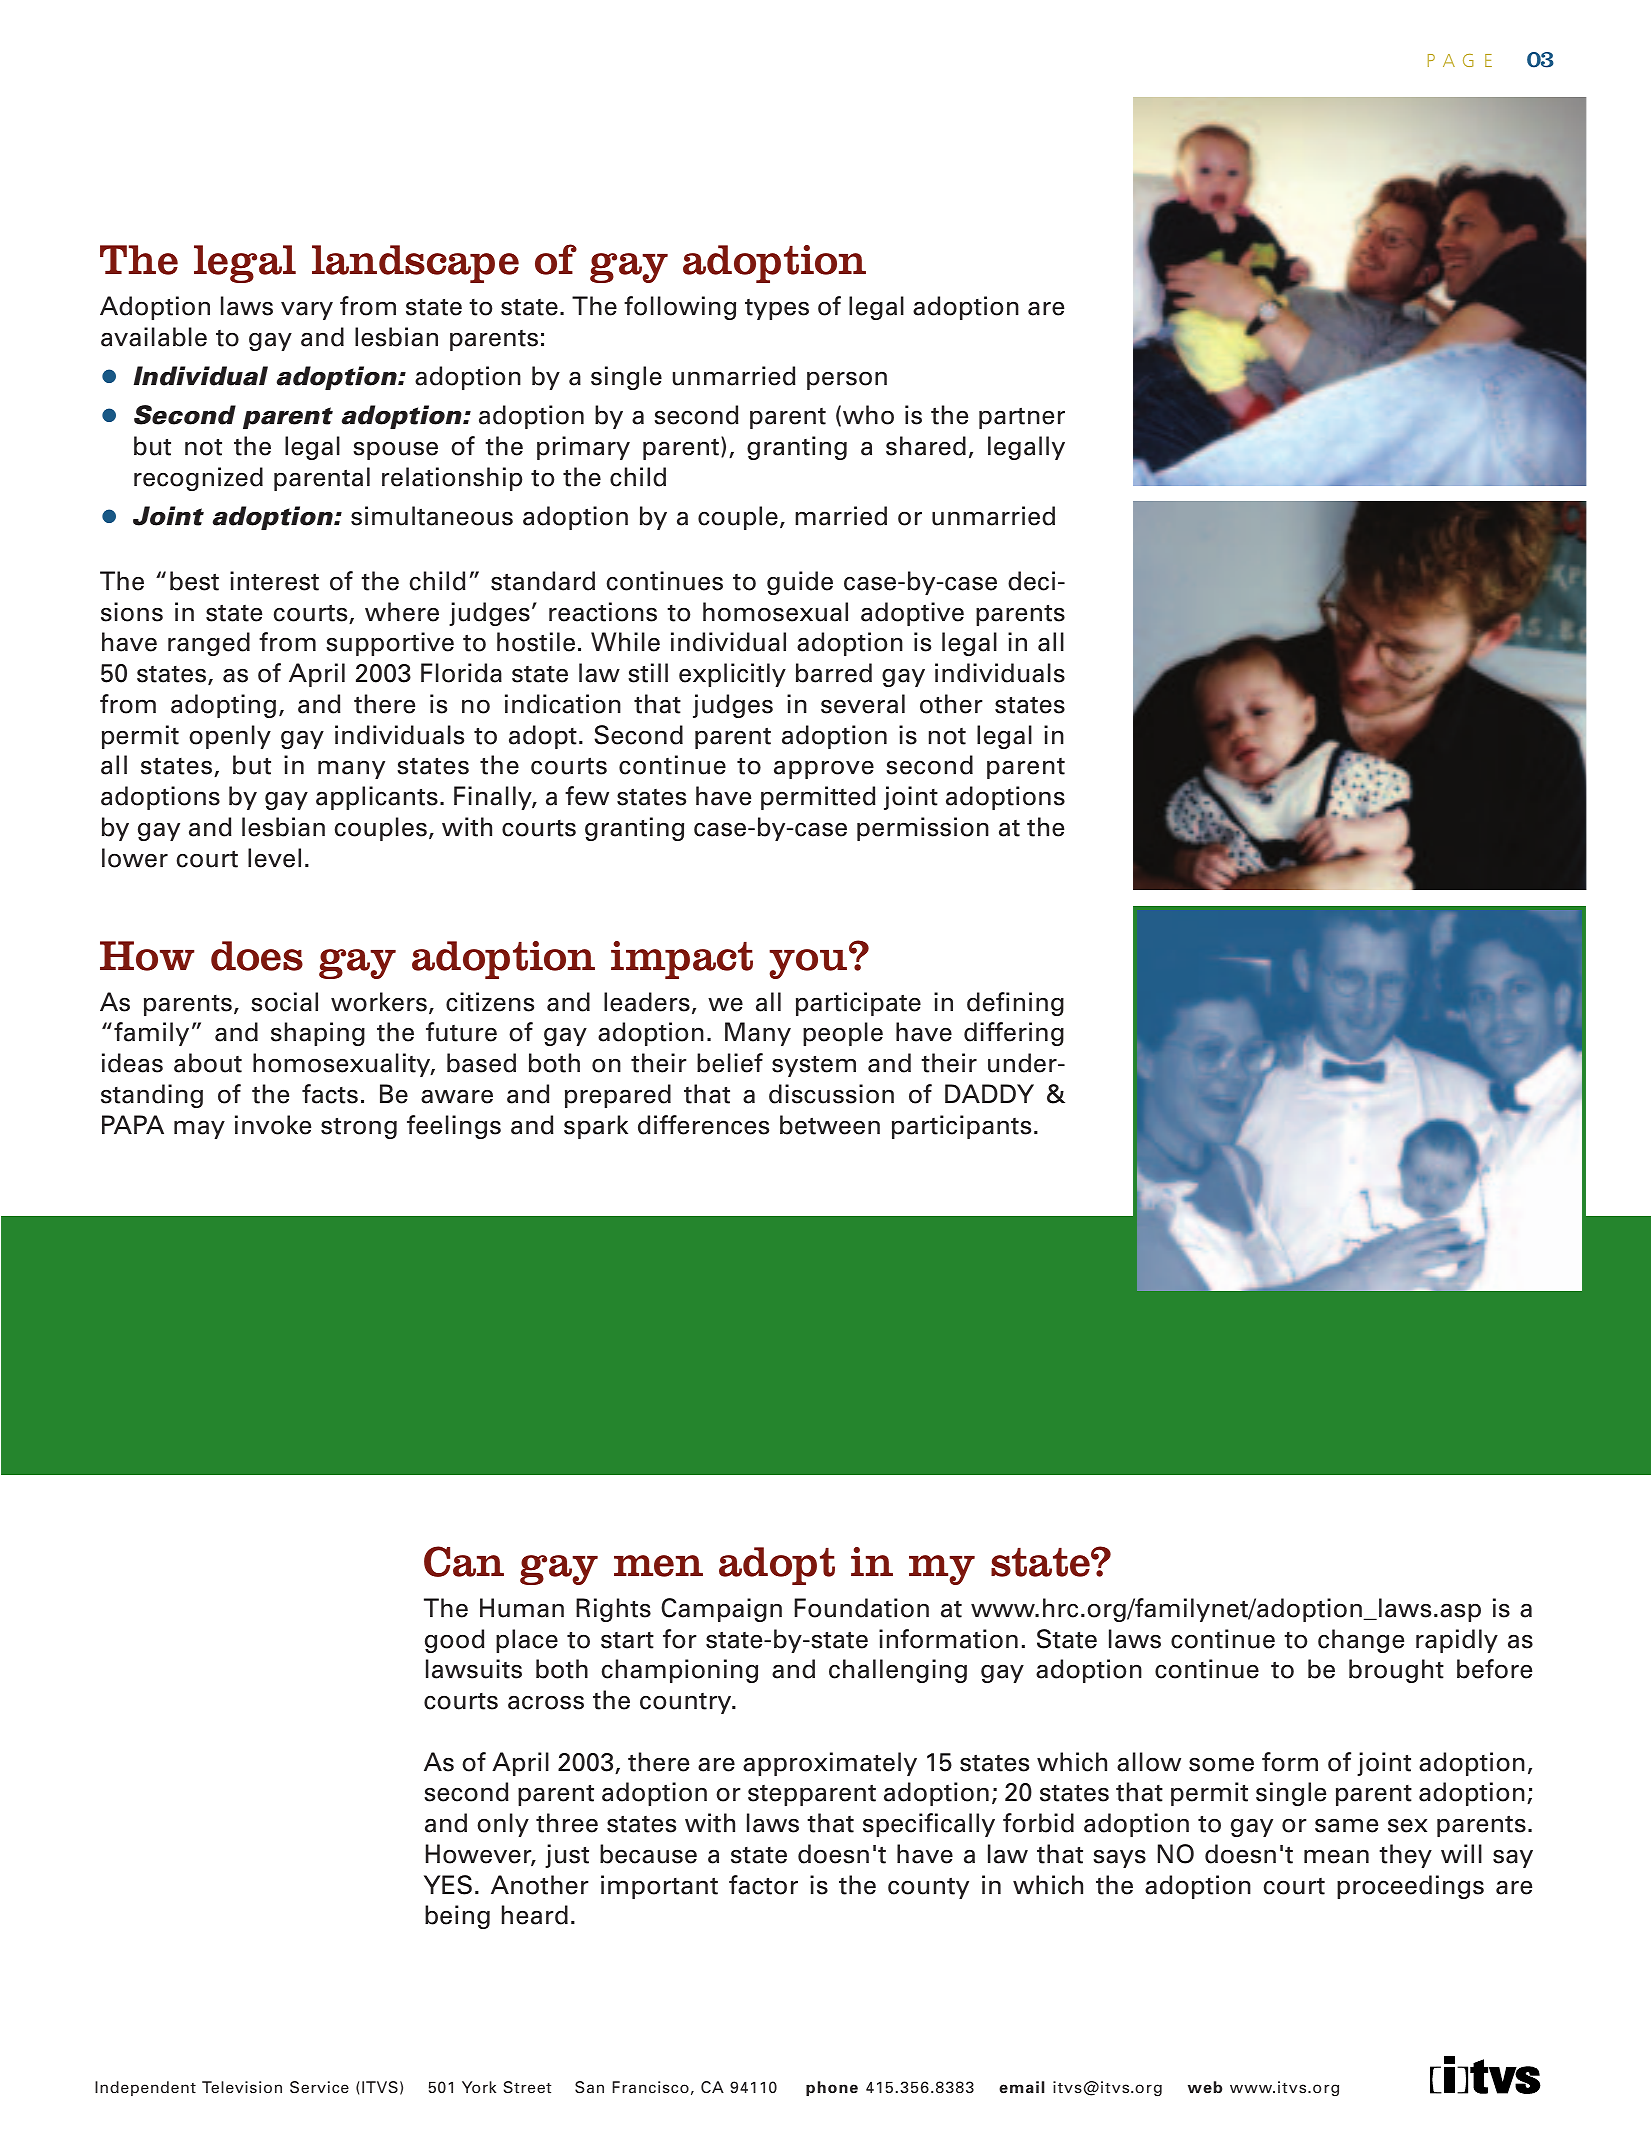  I want to click on Service, so click(319, 2087).
